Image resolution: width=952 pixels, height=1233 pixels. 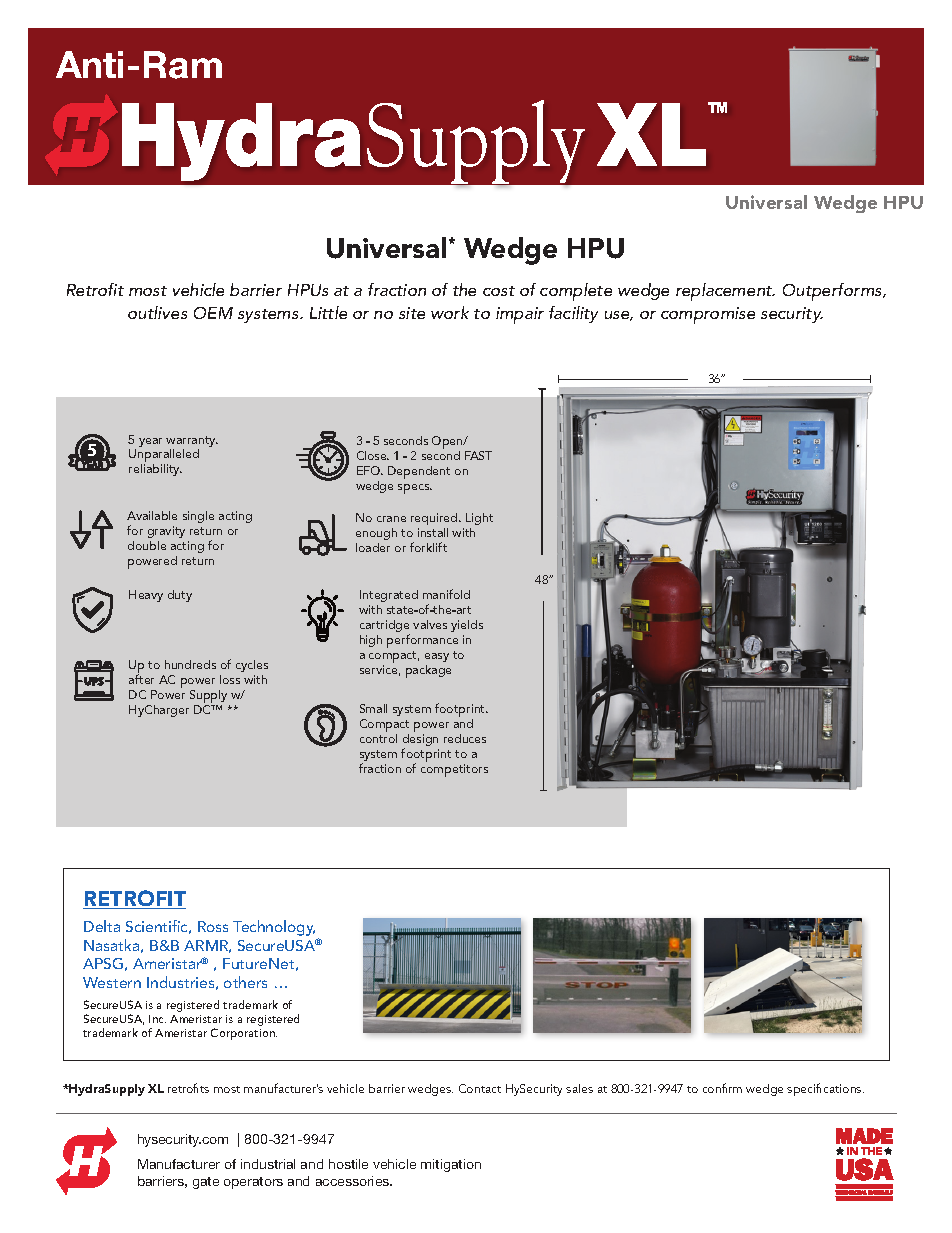 I want to click on mitigation, so click(x=451, y=1165).
